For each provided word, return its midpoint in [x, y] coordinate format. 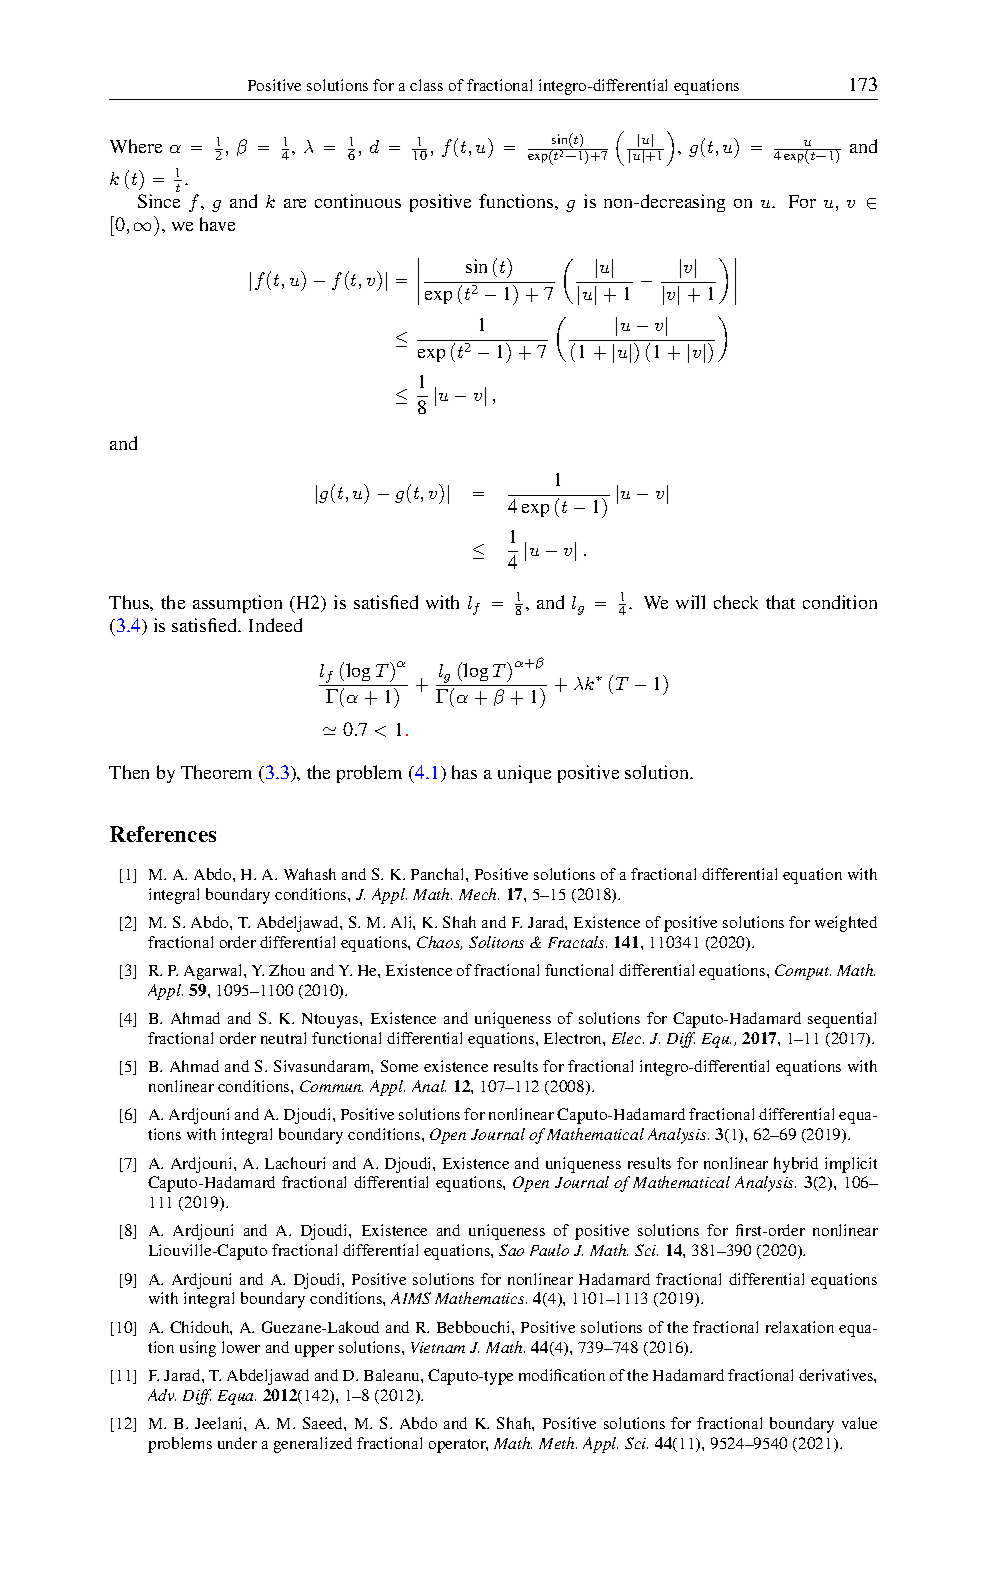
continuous [358, 201]
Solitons [496, 942]
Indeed [275, 625]
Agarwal [214, 972]
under [237, 1443]
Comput [803, 972]
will [690, 602]
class [426, 85]
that [780, 602]
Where [136, 146]
